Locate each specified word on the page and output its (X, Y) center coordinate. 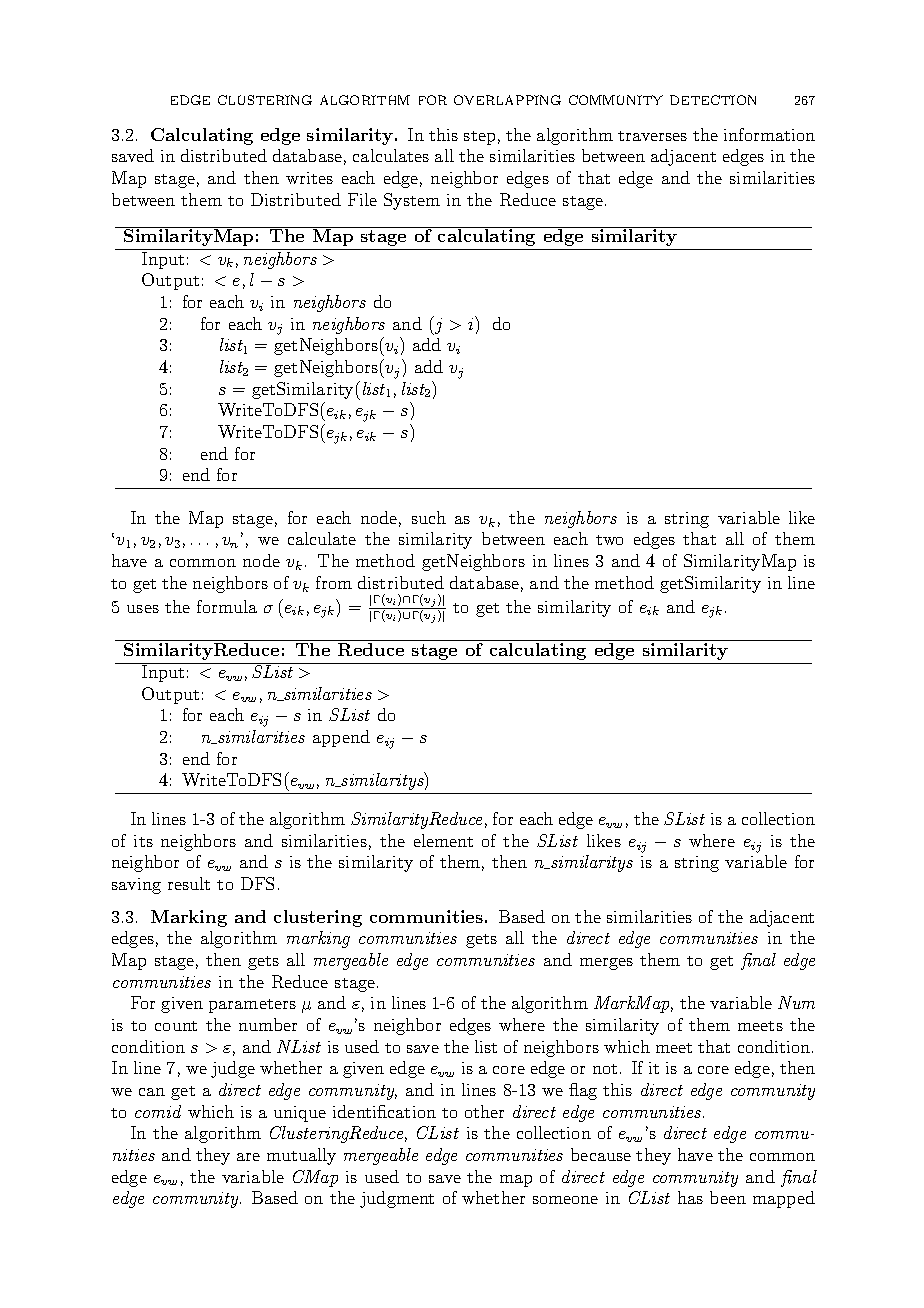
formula (227, 606)
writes (309, 178)
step (479, 138)
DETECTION (713, 100)
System (412, 201)
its (143, 841)
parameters (252, 1006)
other (484, 1111)
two (609, 540)
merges (606, 964)
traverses (652, 136)
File (362, 199)
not (605, 1069)
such (429, 517)
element (443, 840)
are (248, 1157)
